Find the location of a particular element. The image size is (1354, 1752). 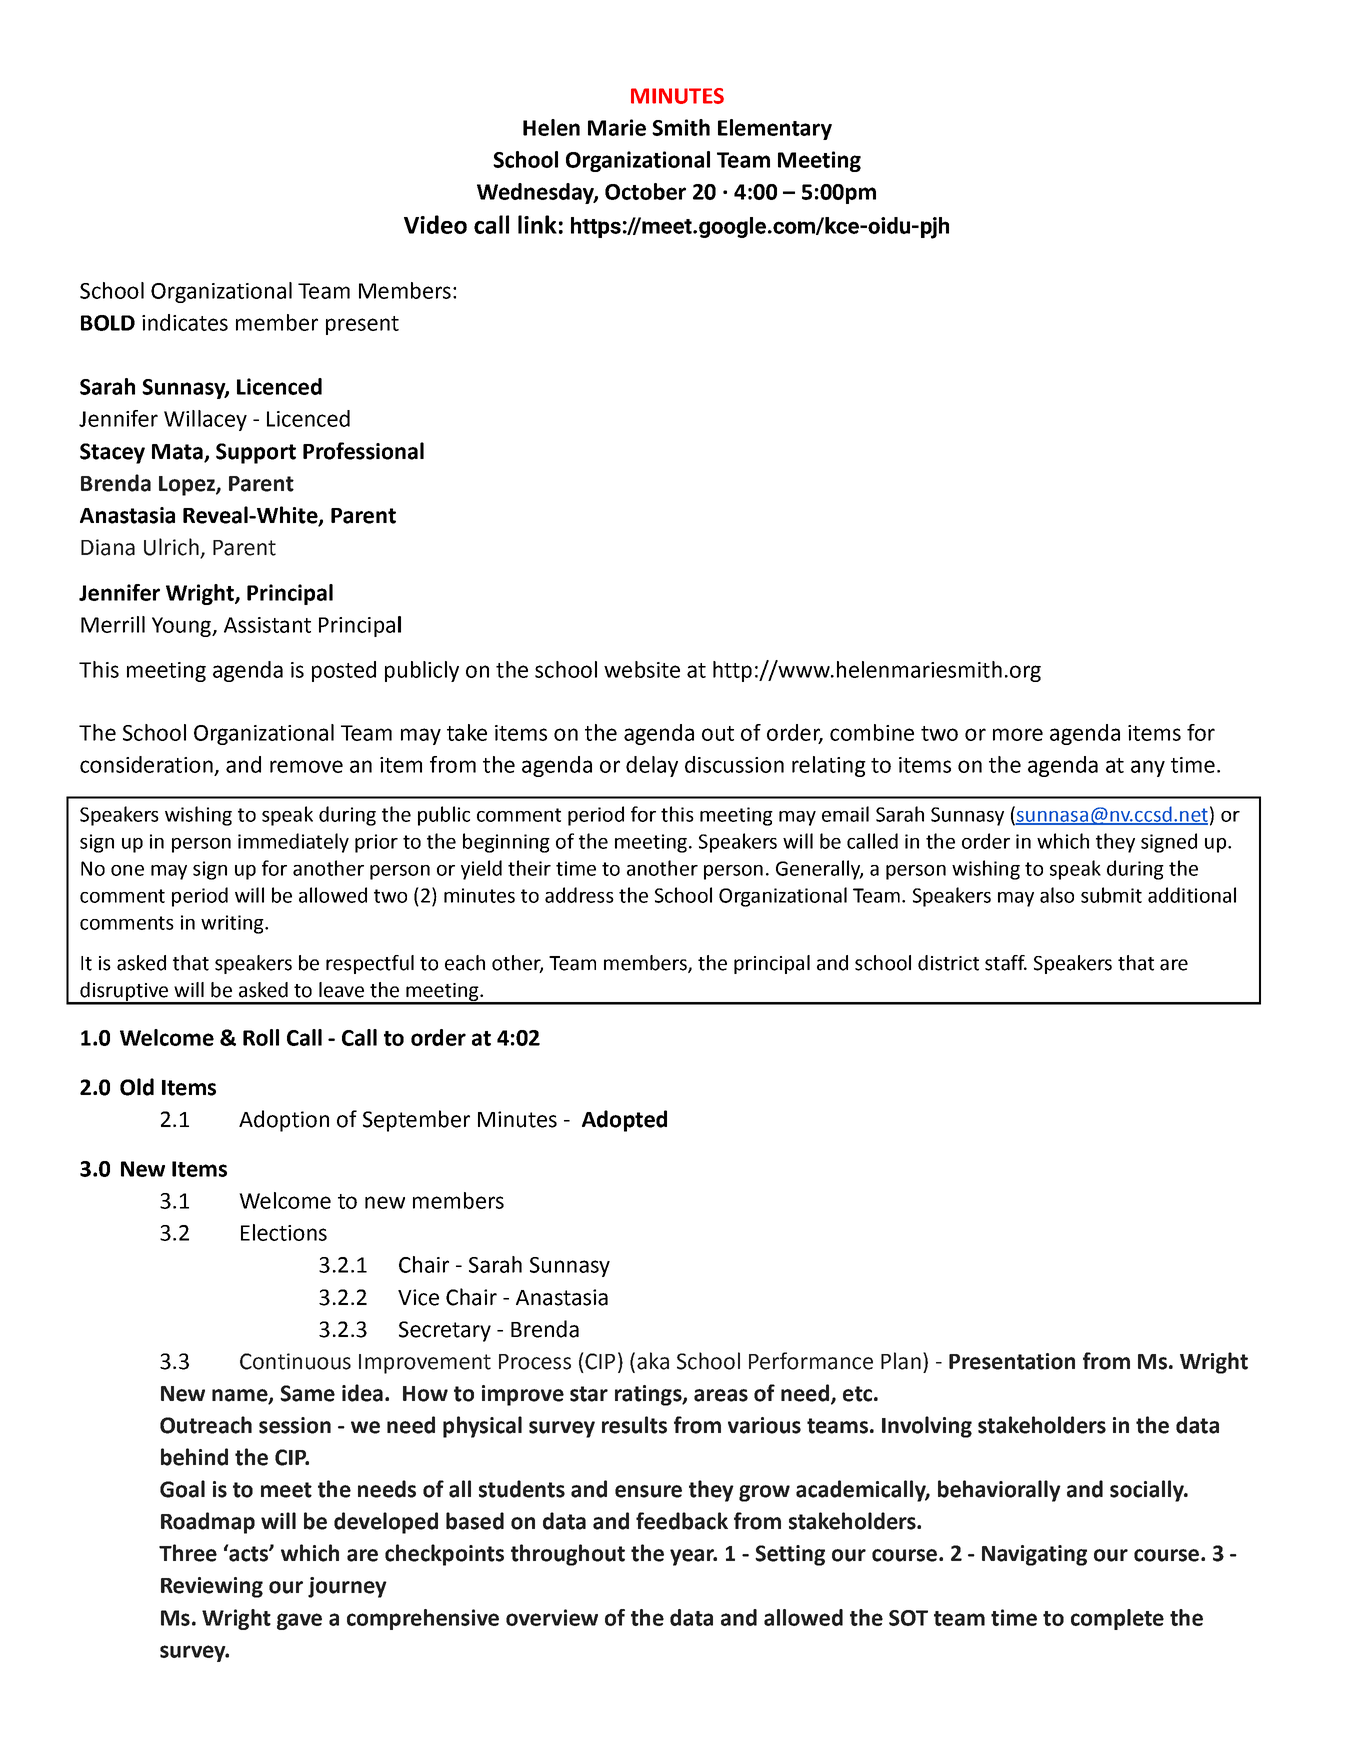

Assistant is located at coordinates (267, 625).
